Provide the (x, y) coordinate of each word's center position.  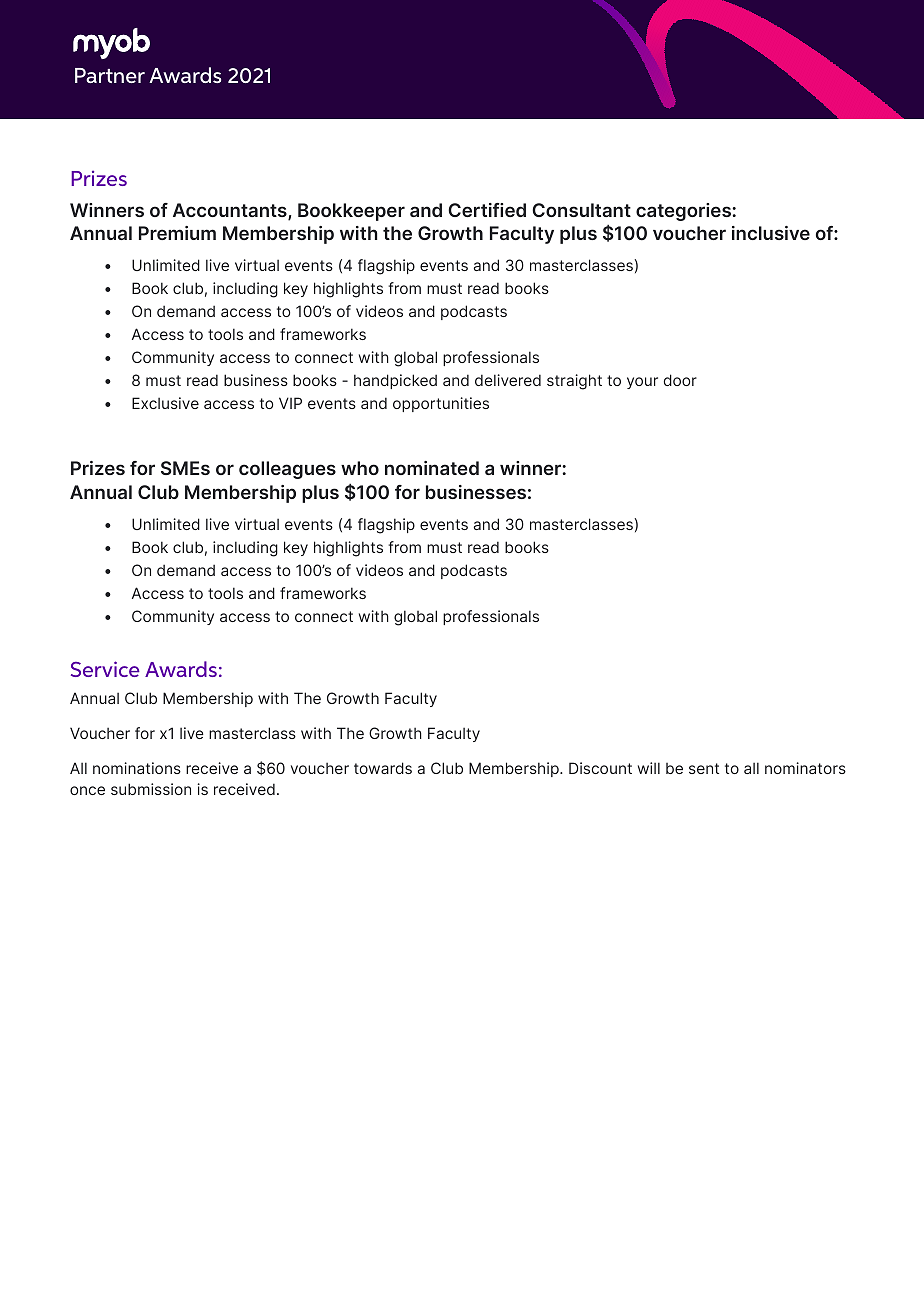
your (642, 383)
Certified (487, 210)
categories (684, 212)
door (680, 380)
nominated (432, 468)
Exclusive (165, 403)
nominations (137, 768)
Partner (110, 75)
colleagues (287, 470)
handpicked (395, 381)
